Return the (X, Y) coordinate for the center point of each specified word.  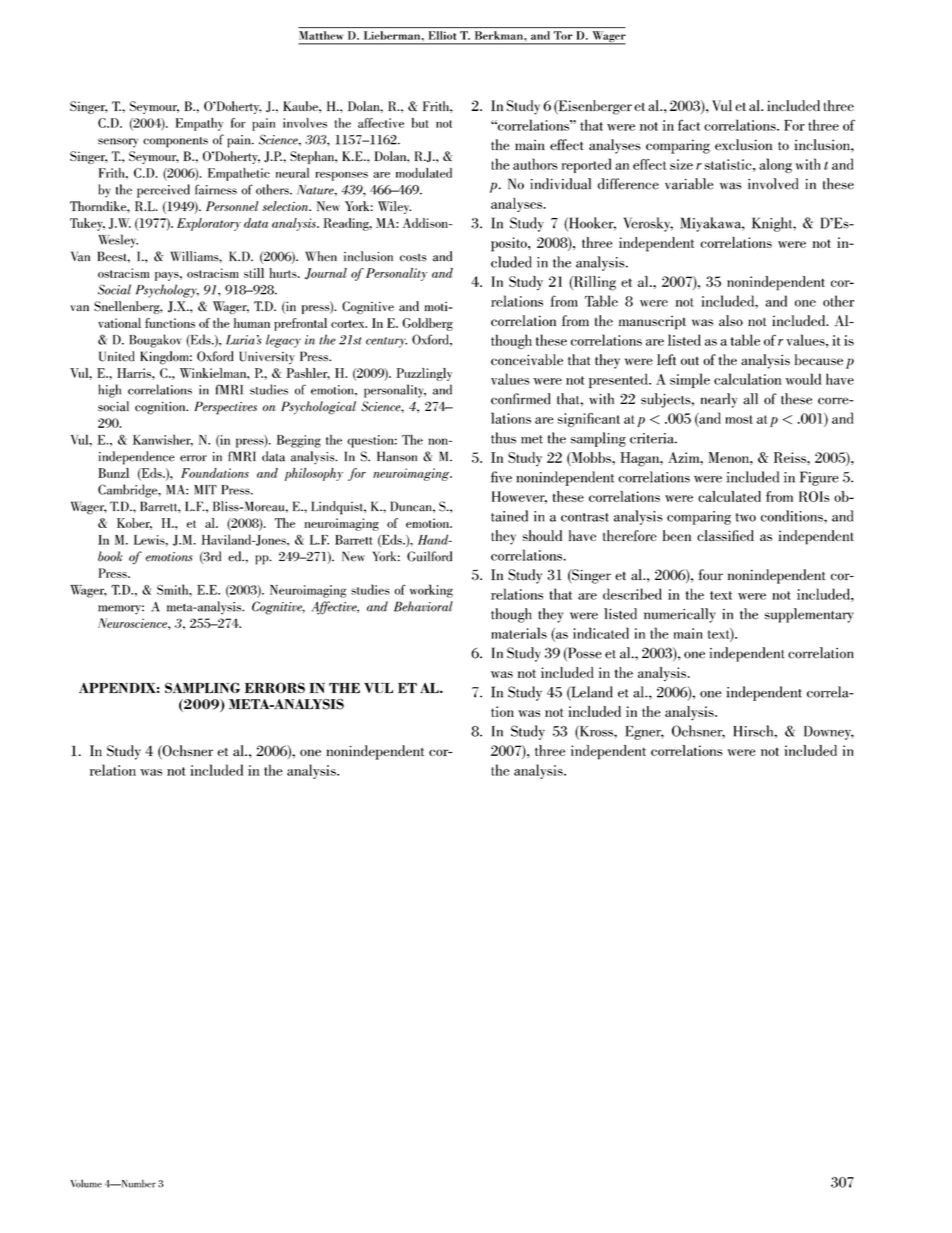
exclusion (743, 145)
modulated (424, 173)
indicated (601, 633)
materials (519, 633)
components (175, 142)
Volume (86, 1183)
